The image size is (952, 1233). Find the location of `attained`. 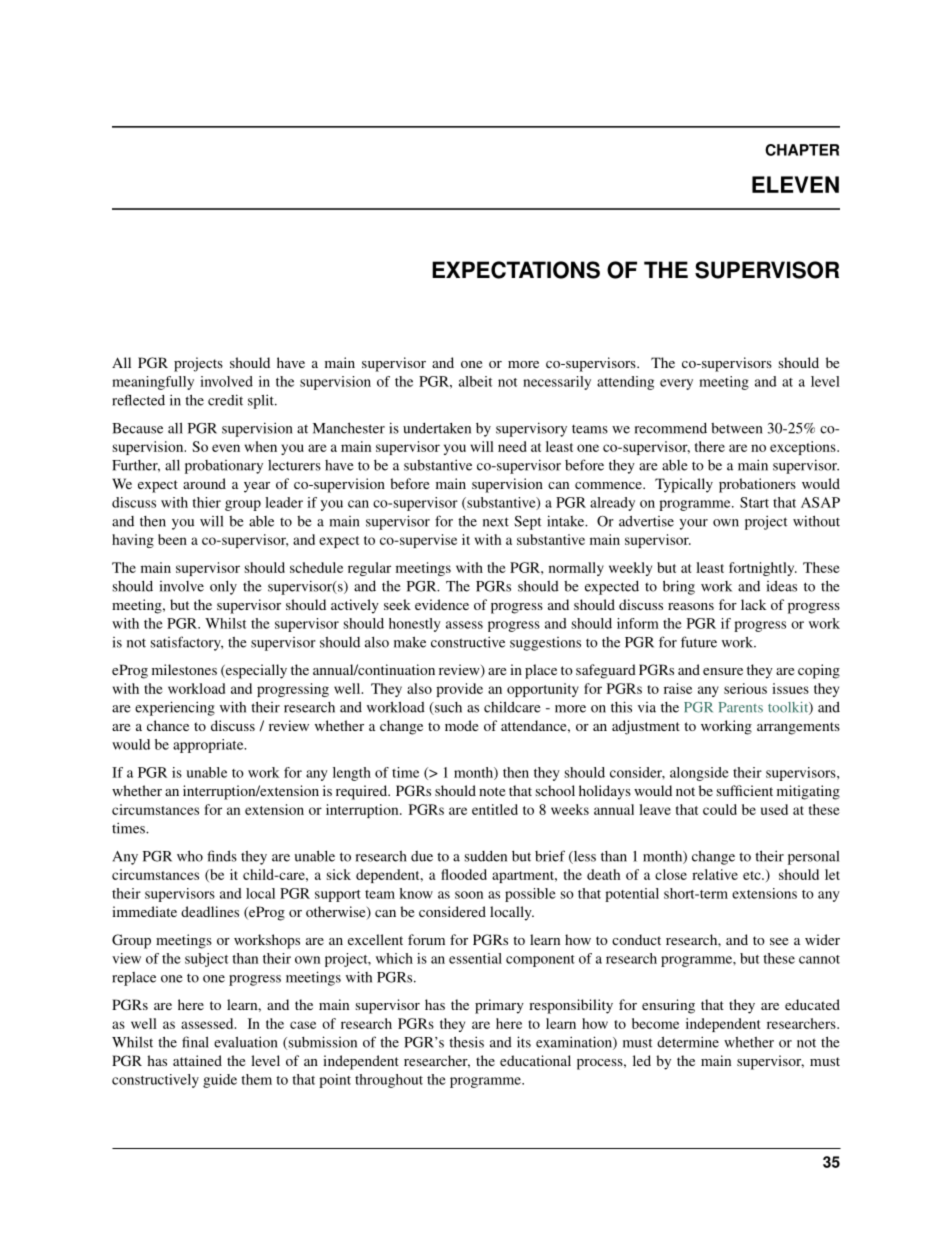

attained is located at coordinates (197, 1060).
